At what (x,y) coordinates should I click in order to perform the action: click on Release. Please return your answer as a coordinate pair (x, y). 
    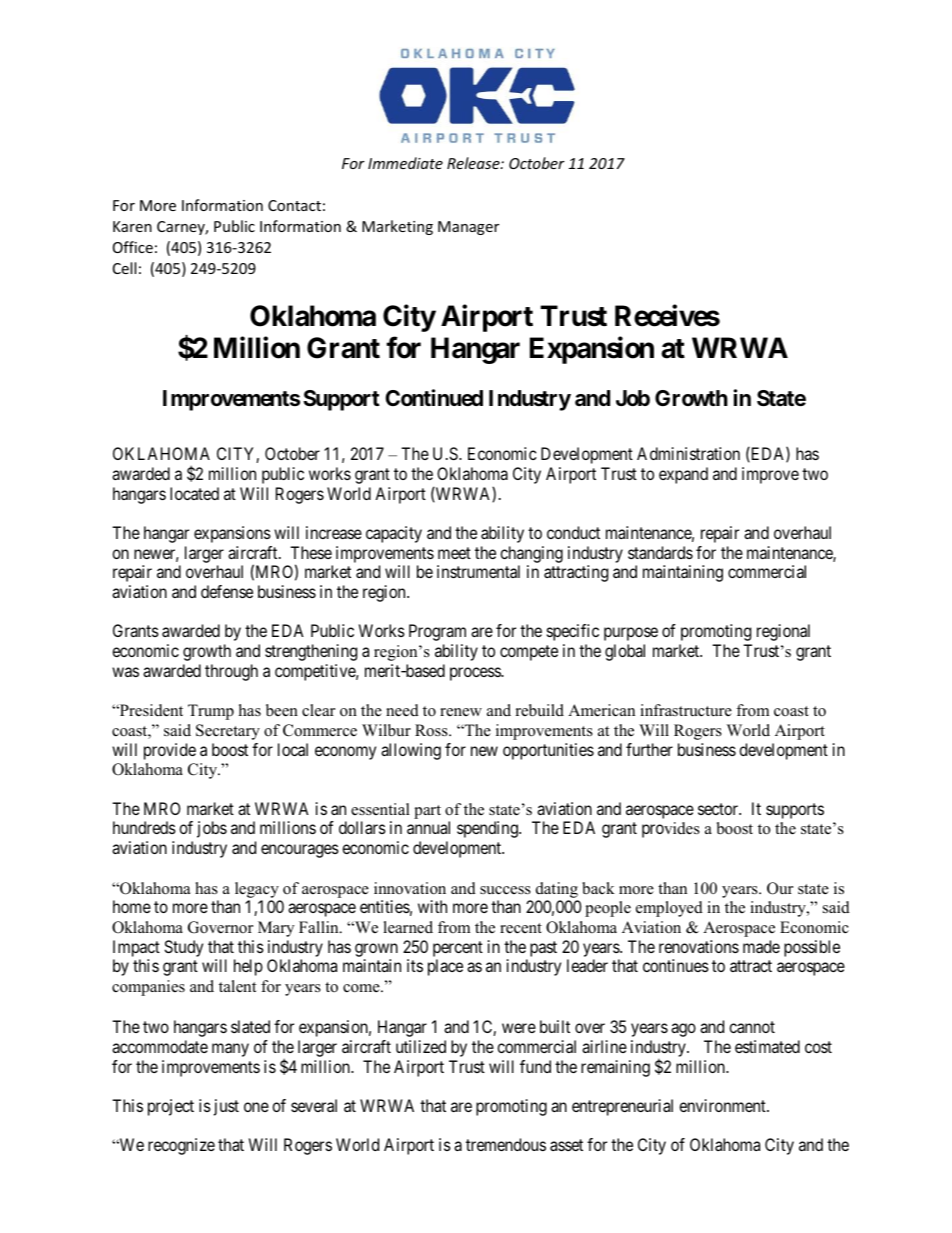
    Looking at the image, I should click on (474, 163).
